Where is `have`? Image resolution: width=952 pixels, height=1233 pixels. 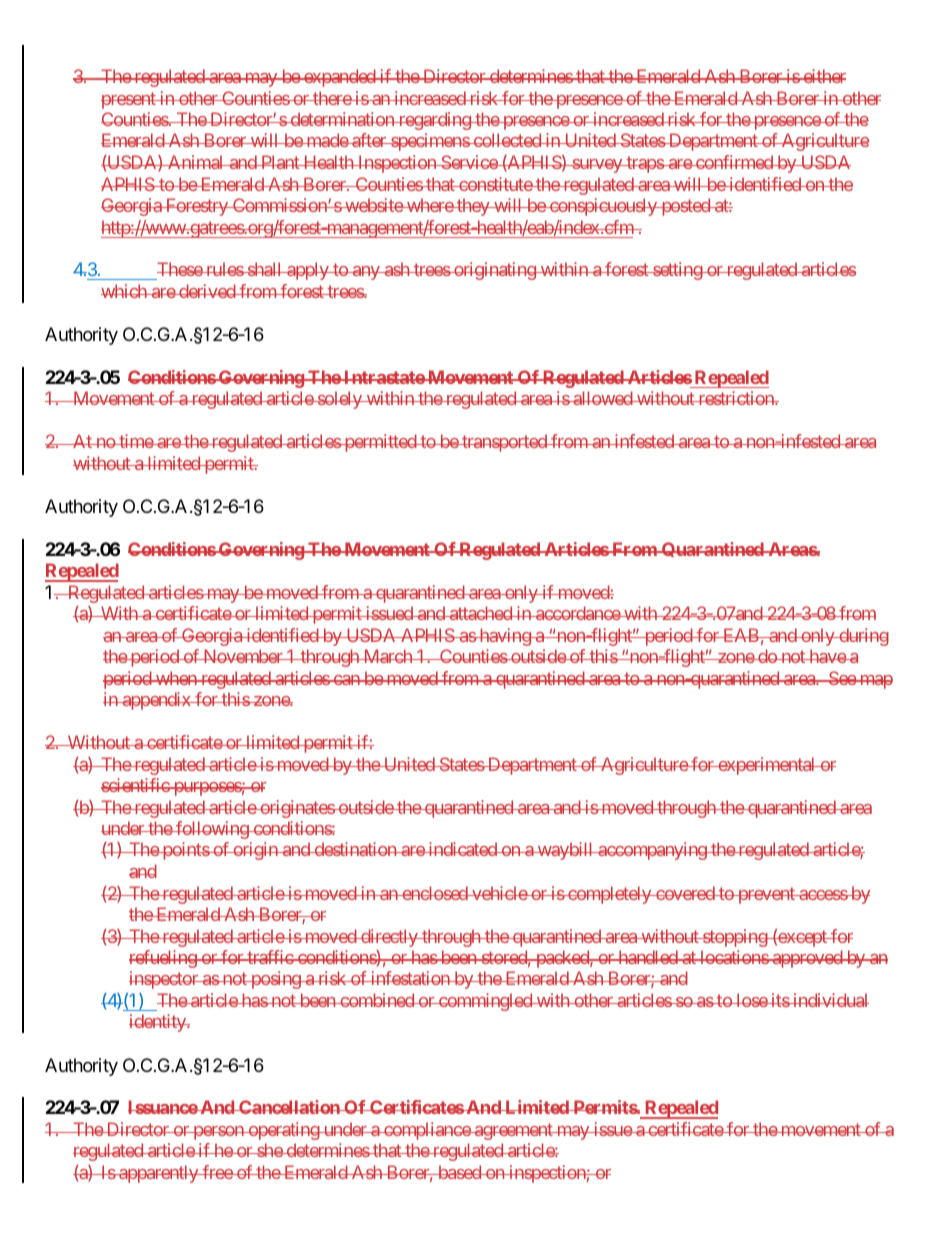
have is located at coordinates (827, 656).
